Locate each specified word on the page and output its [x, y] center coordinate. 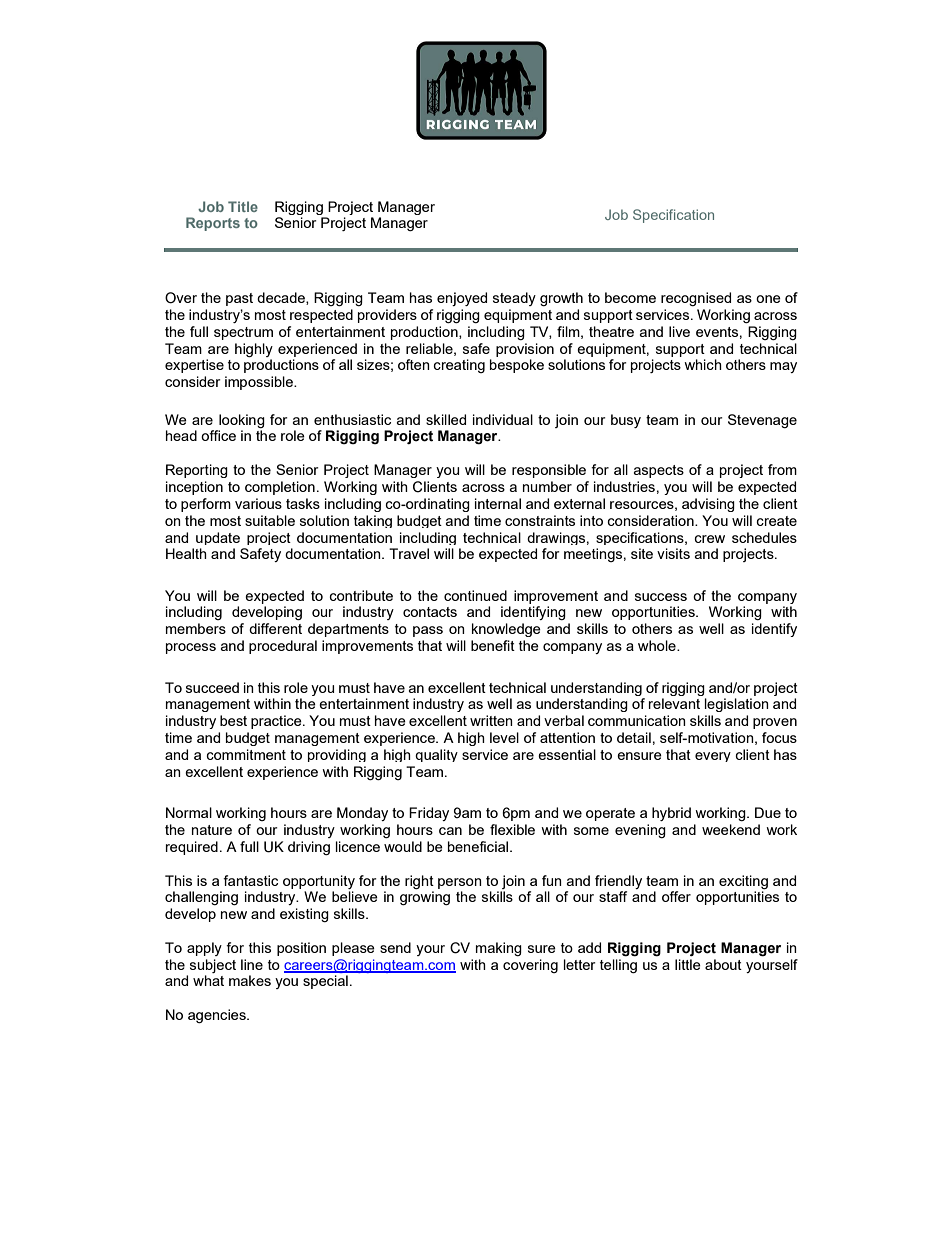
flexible [512, 829]
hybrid [671, 814]
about [723, 964]
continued [475, 595]
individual [503, 419]
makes [250, 980]
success [661, 597]
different [275, 628]
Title [243, 206]
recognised [696, 299]
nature [212, 830]
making [499, 949]
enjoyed [462, 299]
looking [242, 421]
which [703, 364]
